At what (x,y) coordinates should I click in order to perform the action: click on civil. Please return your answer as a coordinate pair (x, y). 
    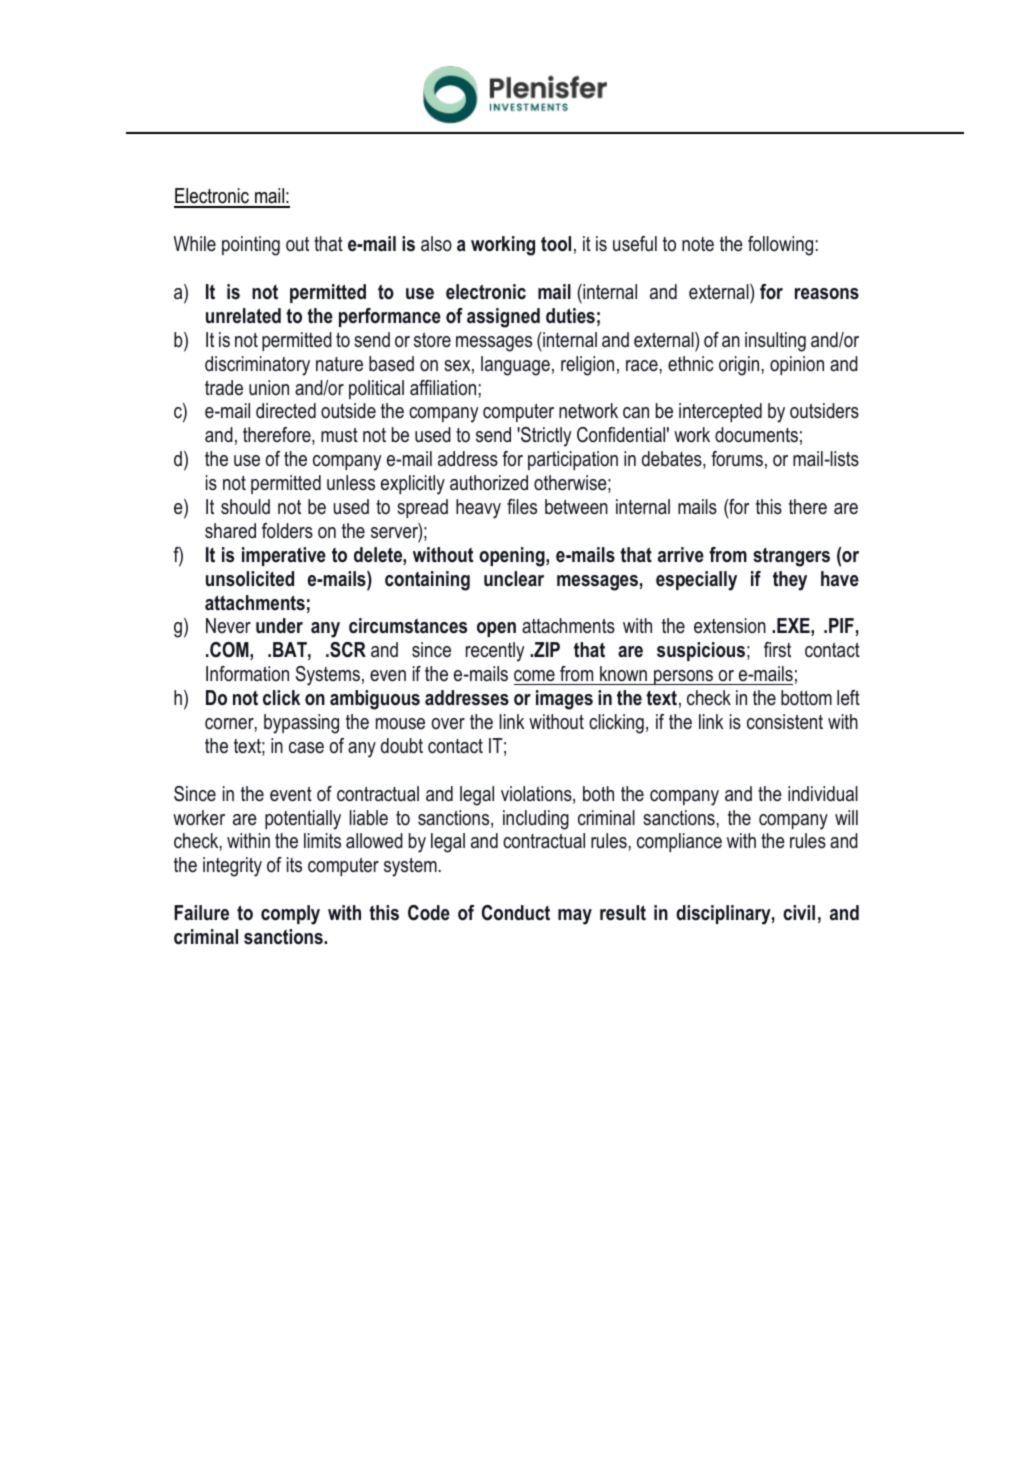
    Looking at the image, I should click on (799, 913).
